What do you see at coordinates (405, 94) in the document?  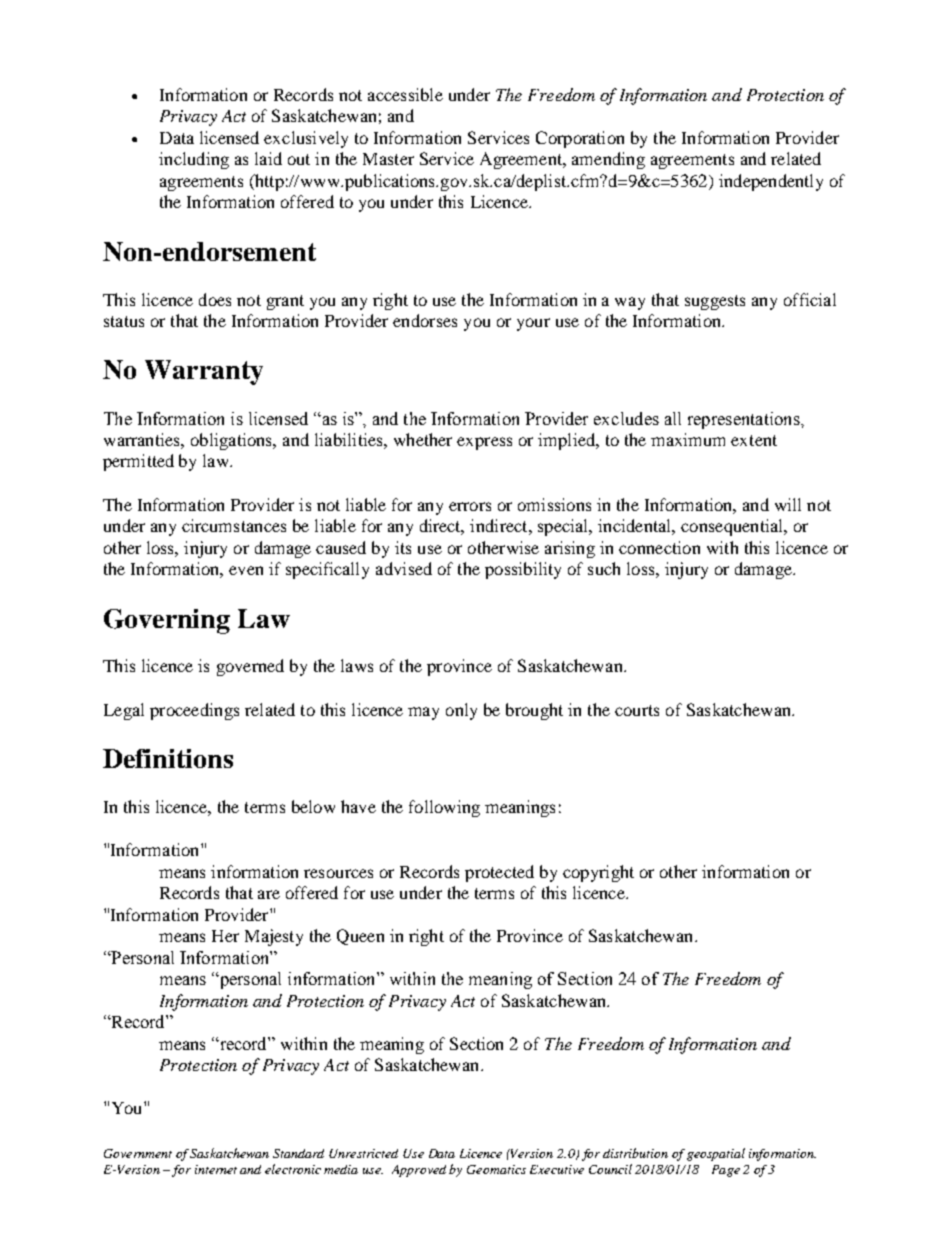 I see `accessible` at bounding box center [405, 94].
